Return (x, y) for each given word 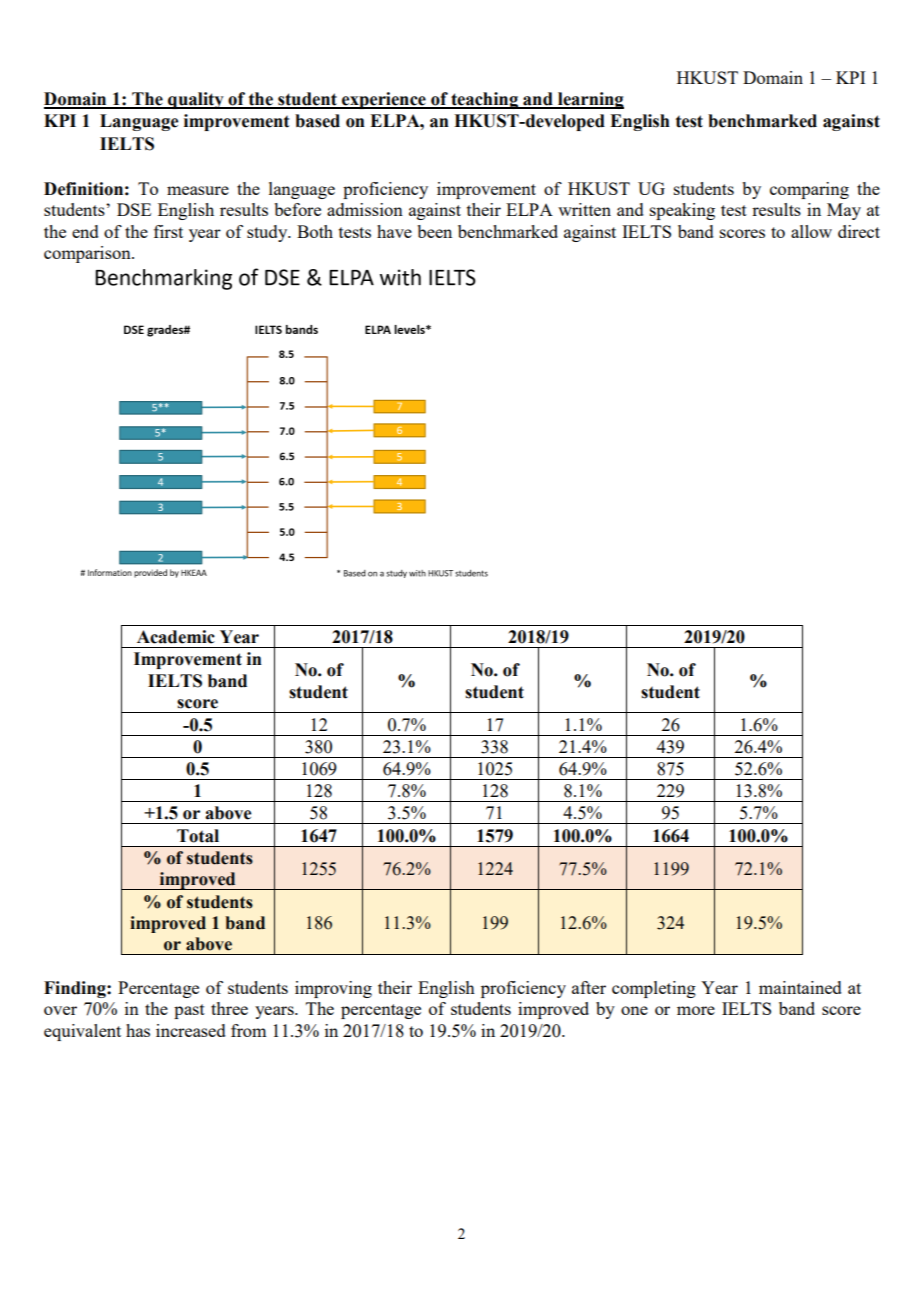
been (434, 231)
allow (811, 231)
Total (198, 836)
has (138, 1030)
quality (196, 100)
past (189, 1011)
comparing (809, 190)
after (589, 987)
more (696, 1010)
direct (859, 231)
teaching (484, 100)
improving (333, 989)
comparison (88, 254)
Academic (176, 637)
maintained (800, 987)
